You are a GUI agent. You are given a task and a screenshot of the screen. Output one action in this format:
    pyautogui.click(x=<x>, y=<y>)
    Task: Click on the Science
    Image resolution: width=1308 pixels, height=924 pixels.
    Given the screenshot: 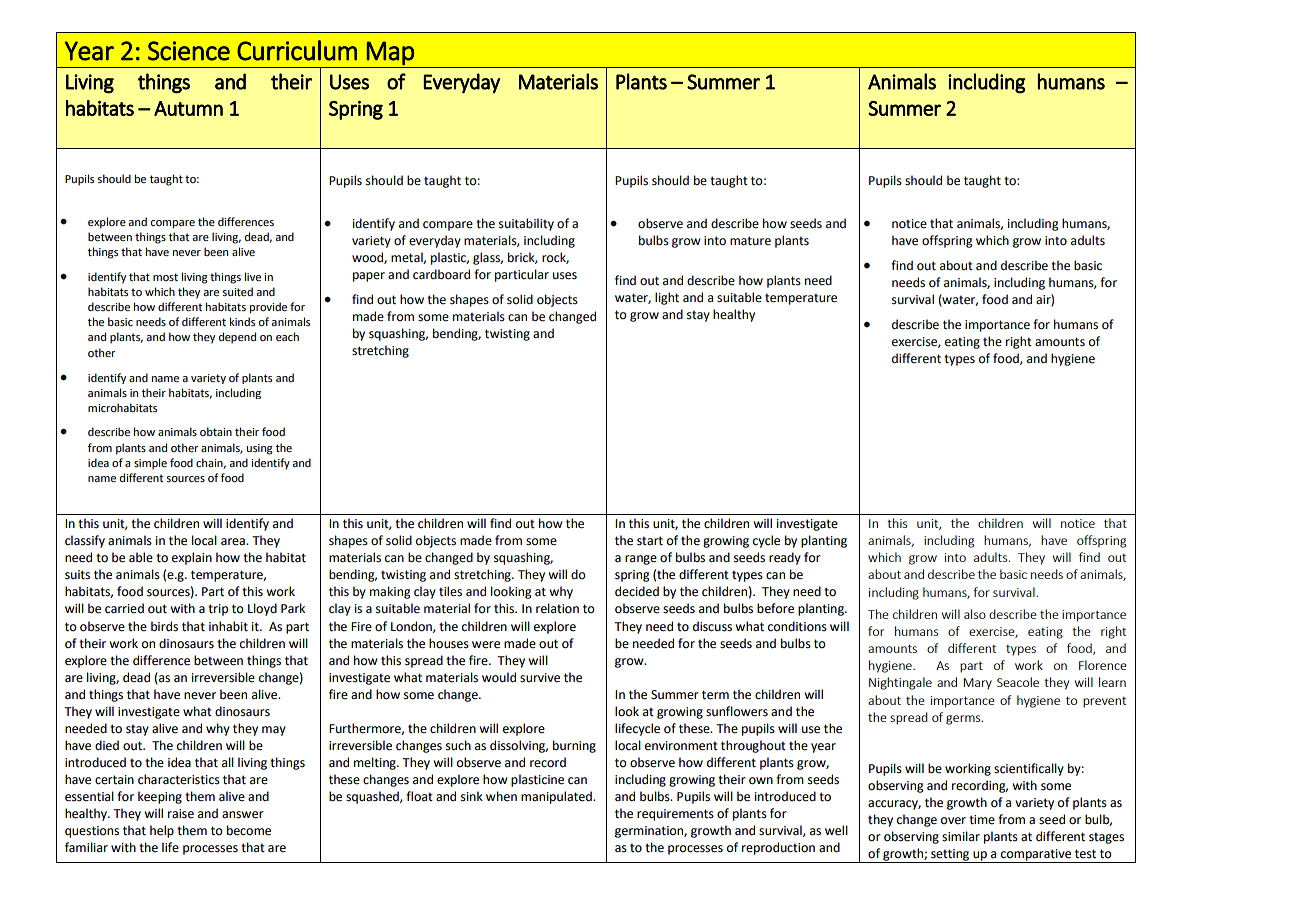 What is the action you would take?
    pyautogui.click(x=189, y=51)
